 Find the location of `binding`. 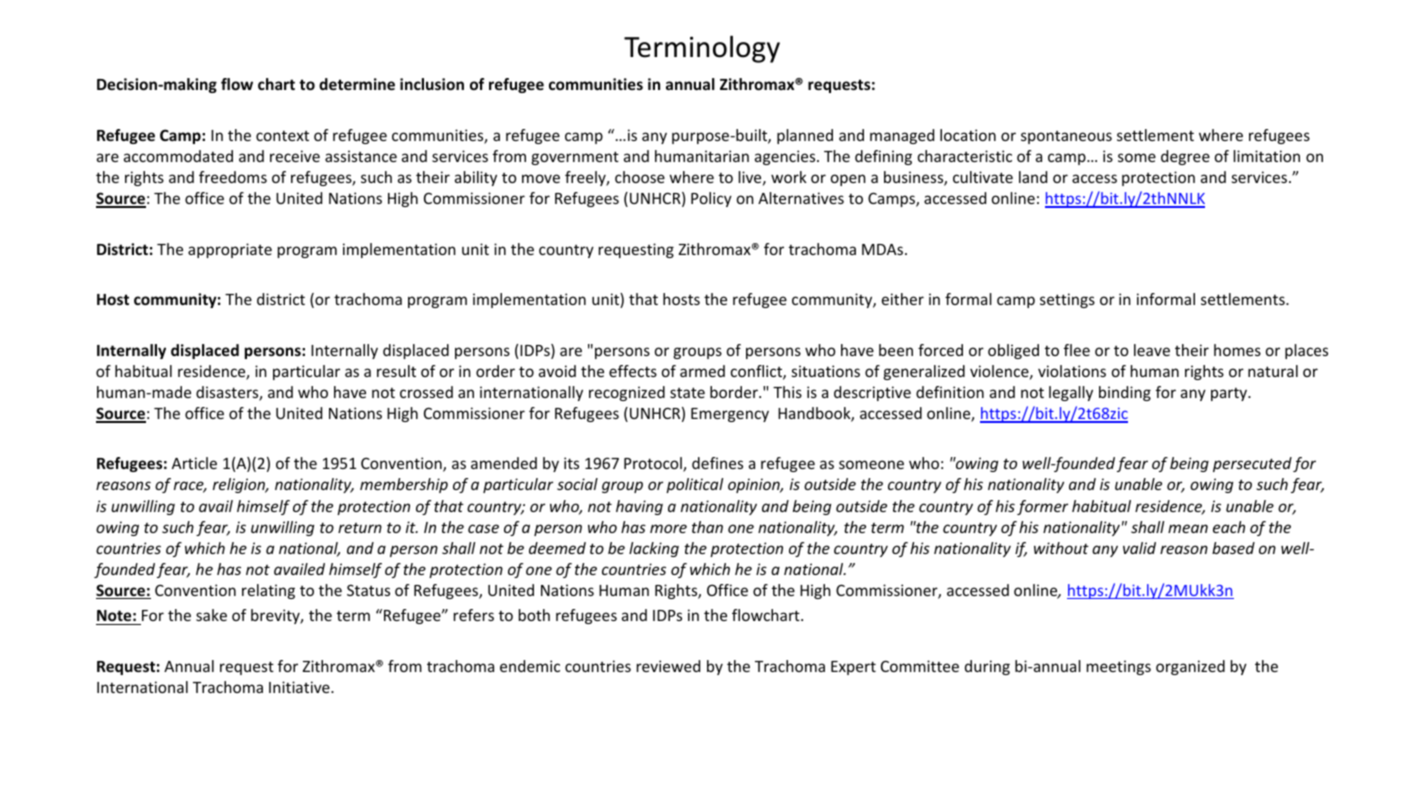

binding is located at coordinates (1125, 393).
